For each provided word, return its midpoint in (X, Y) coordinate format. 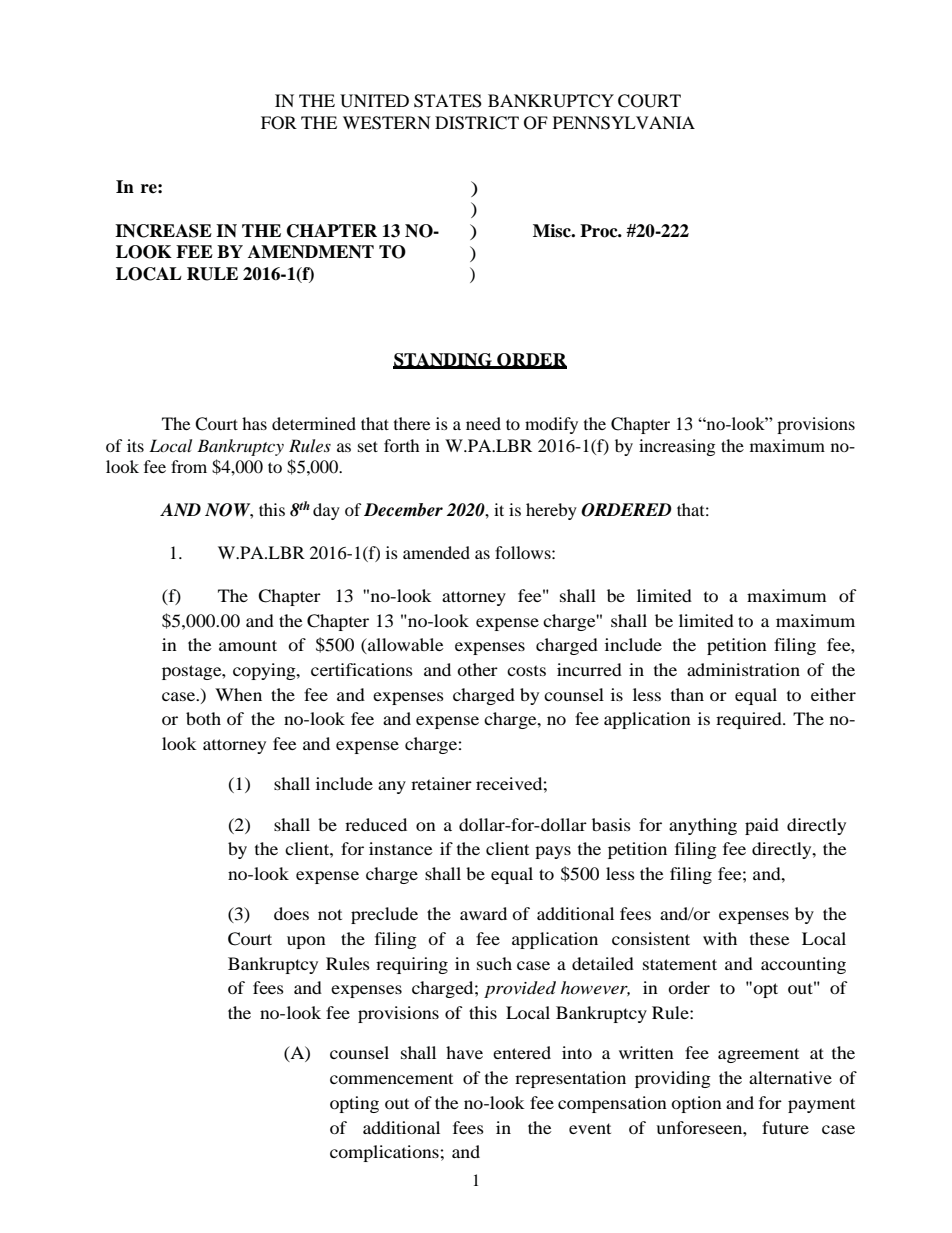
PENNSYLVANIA (624, 123)
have (464, 1052)
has (254, 423)
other (477, 669)
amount (248, 645)
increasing (677, 447)
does (291, 913)
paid (762, 826)
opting (354, 1104)
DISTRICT (477, 123)
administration (743, 669)
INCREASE (163, 231)
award (483, 913)
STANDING (443, 360)
